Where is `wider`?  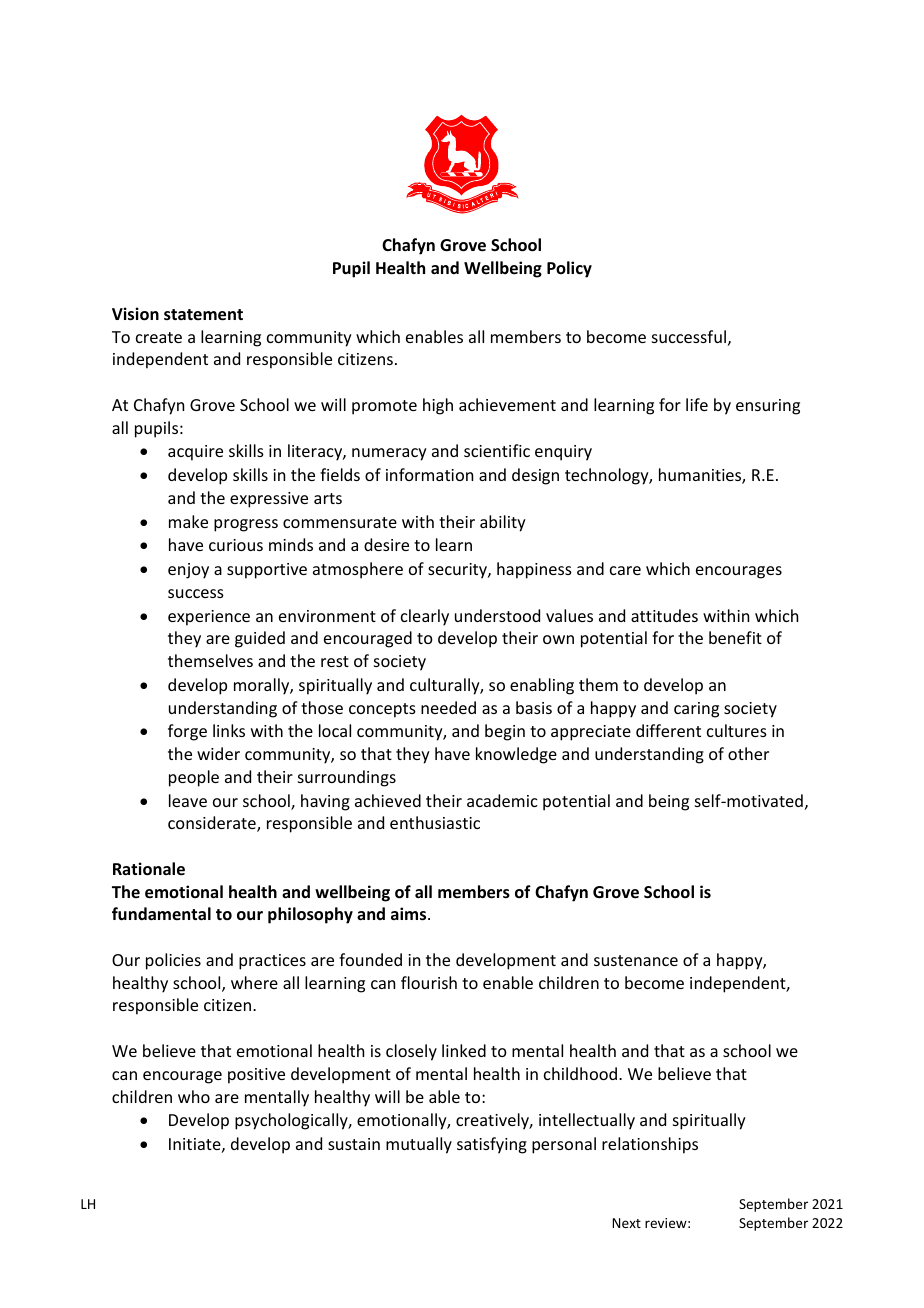 wider is located at coordinates (218, 753).
